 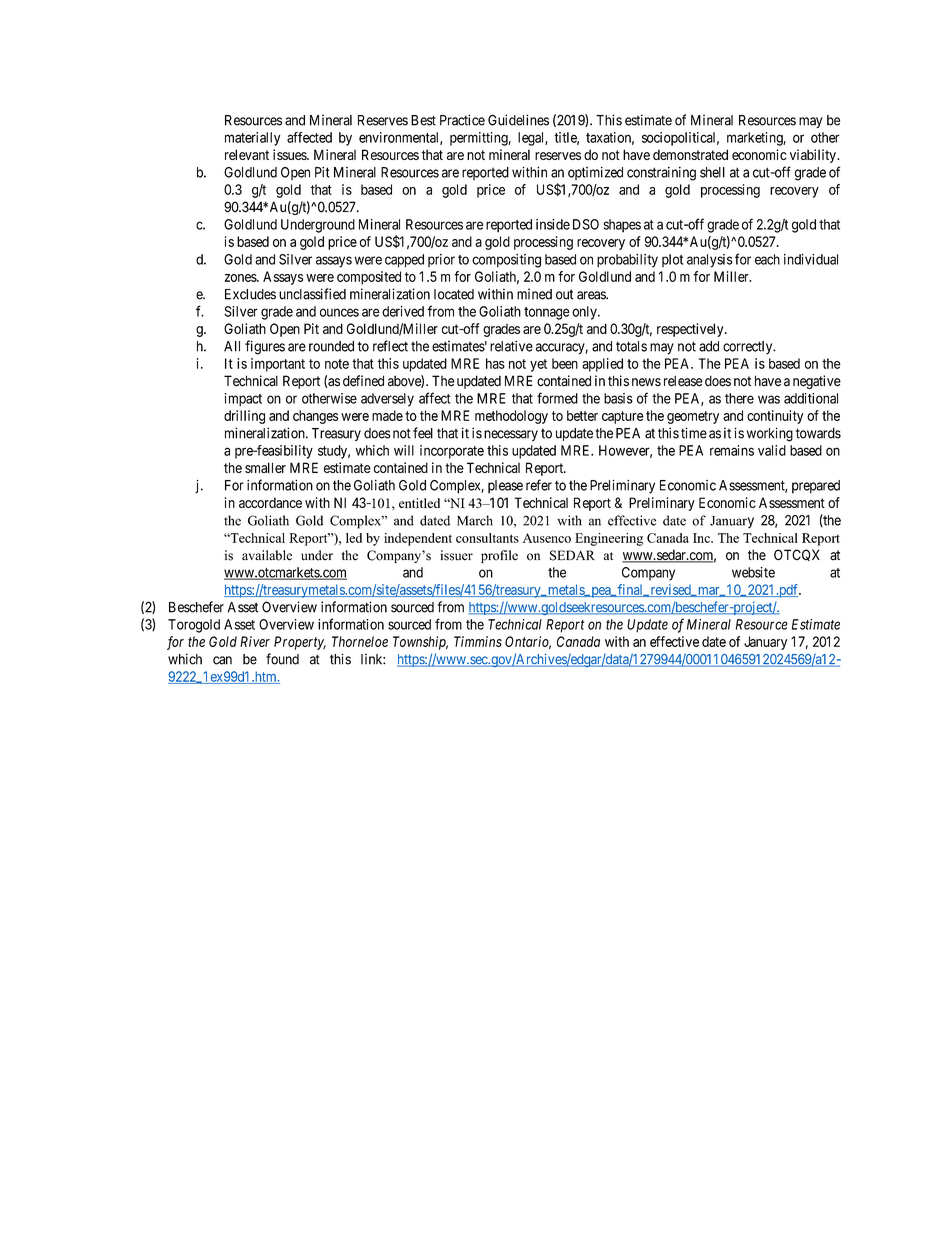 What do you see at coordinates (300, 643) in the page?
I see `Property` at bounding box center [300, 643].
